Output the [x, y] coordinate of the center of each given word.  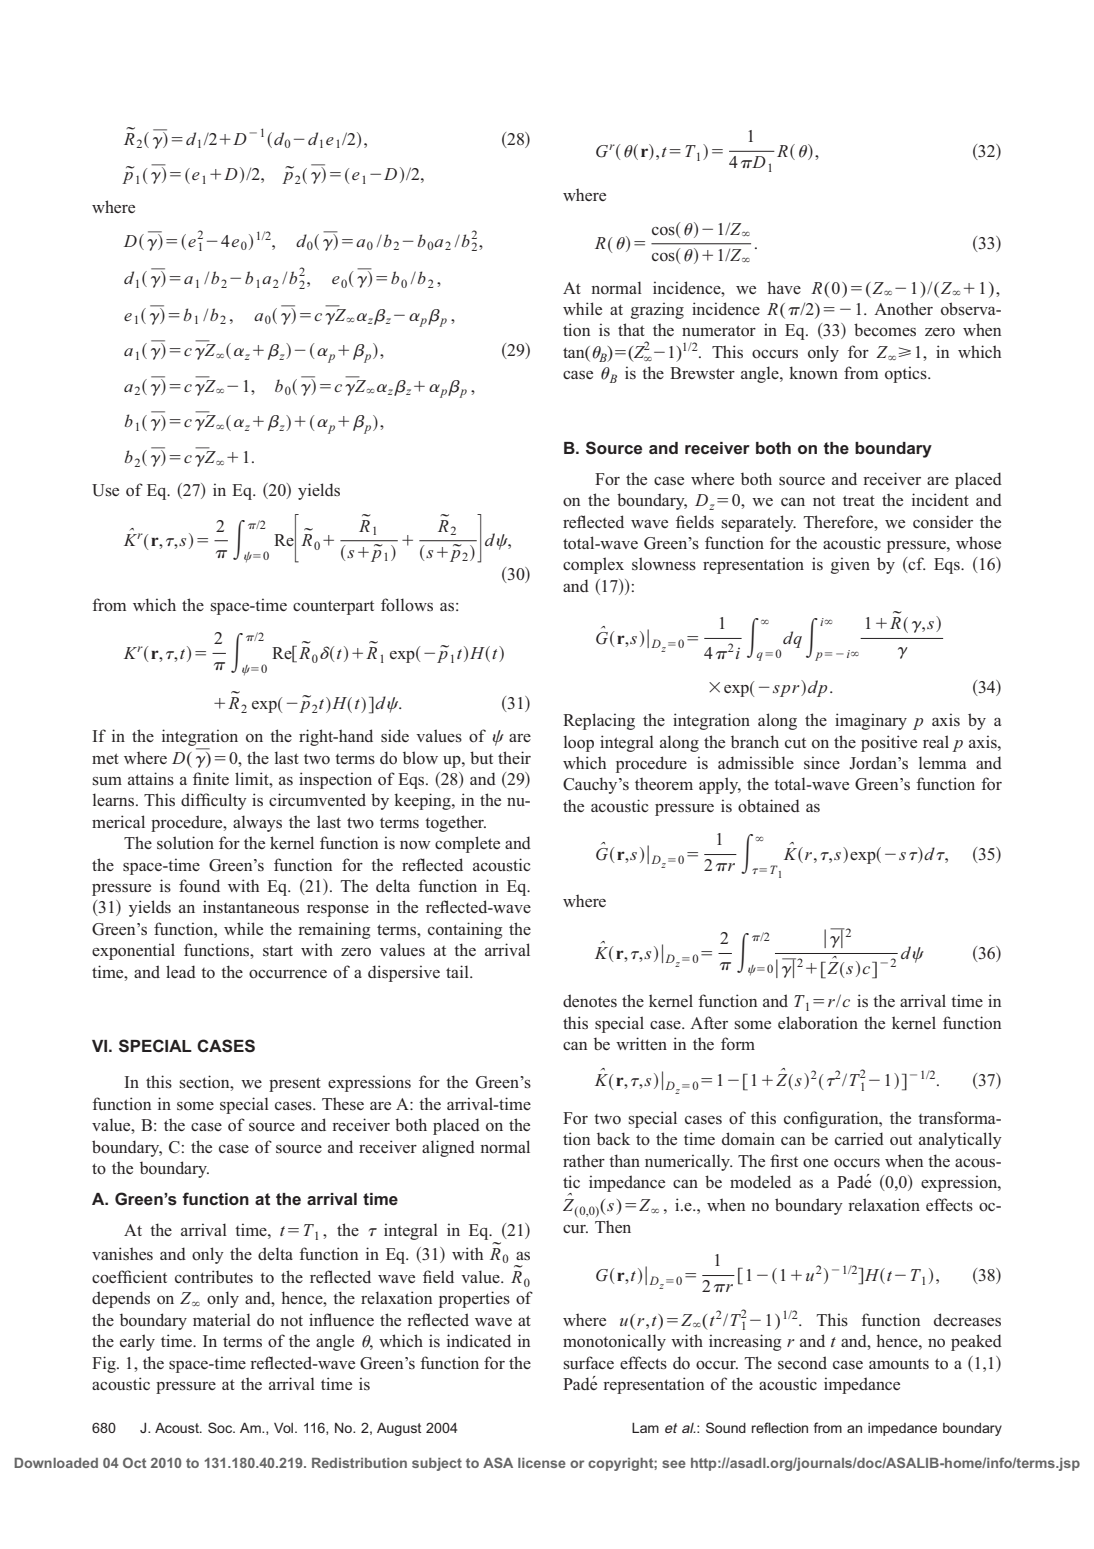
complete [467, 844]
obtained [769, 806]
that [631, 329]
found [199, 886]
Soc [221, 1427]
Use [105, 490]
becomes [885, 330]
